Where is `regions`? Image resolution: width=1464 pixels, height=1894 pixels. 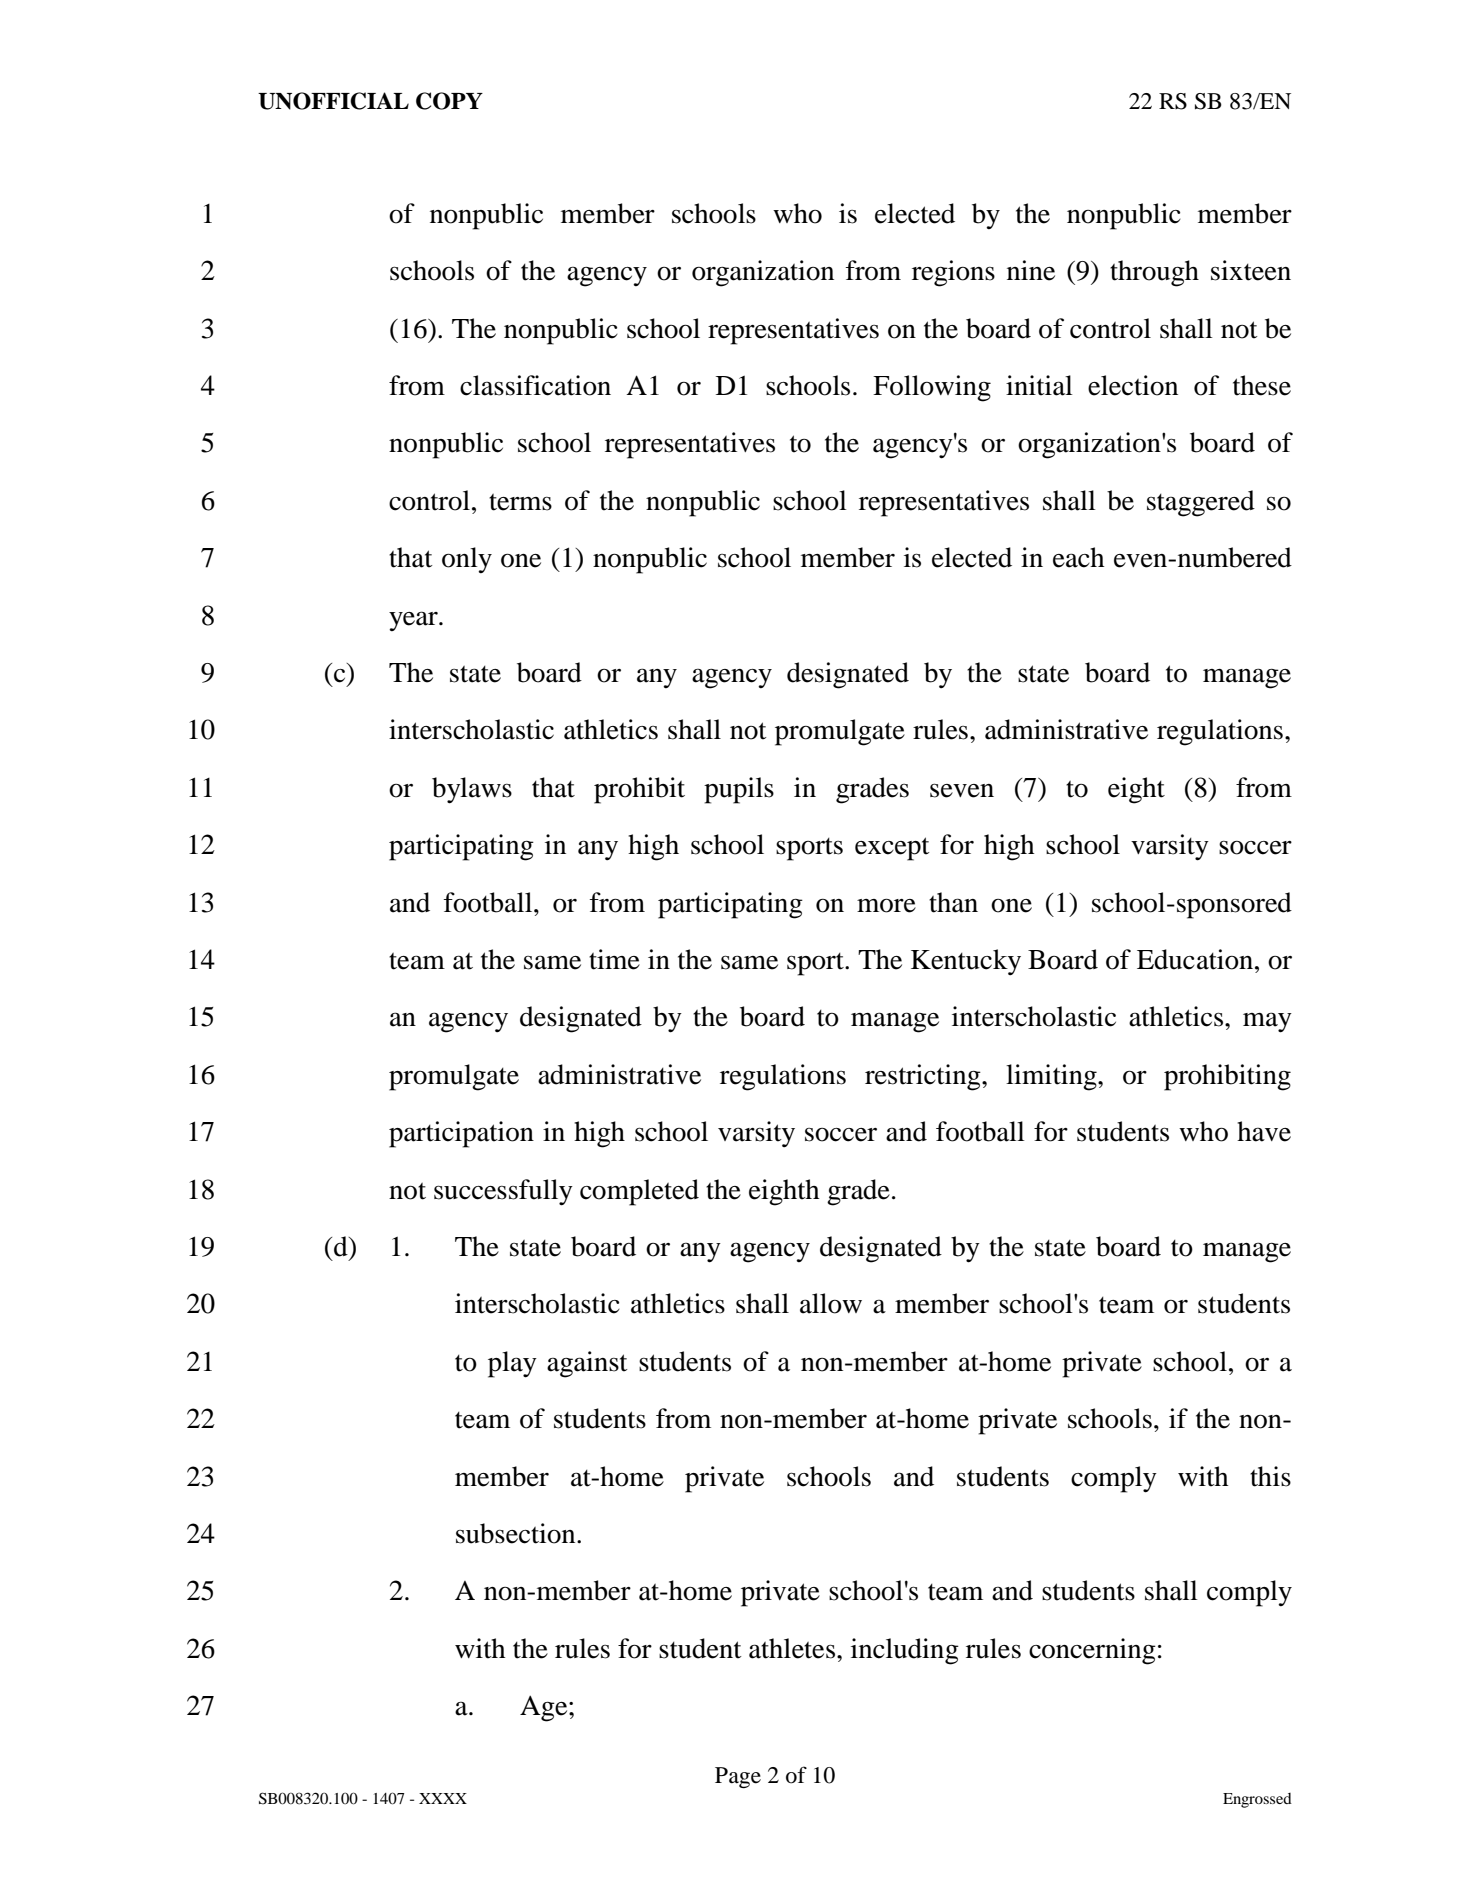
regions is located at coordinates (953, 273).
